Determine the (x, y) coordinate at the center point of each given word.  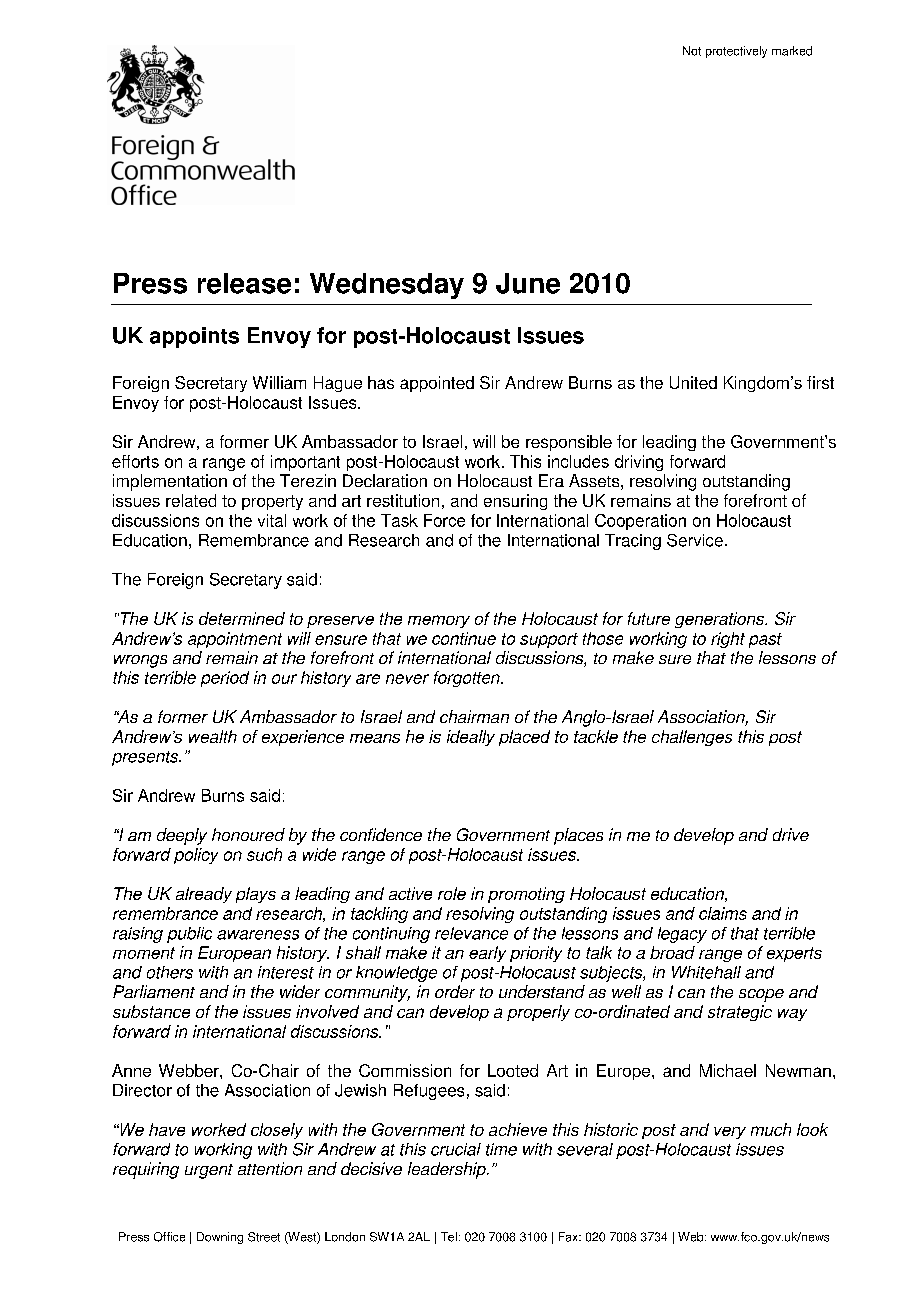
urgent (209, 1171)
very (730, 1133)
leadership (448, 1170)
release (244, 283)
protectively (736, 52)
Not (692, 51)
